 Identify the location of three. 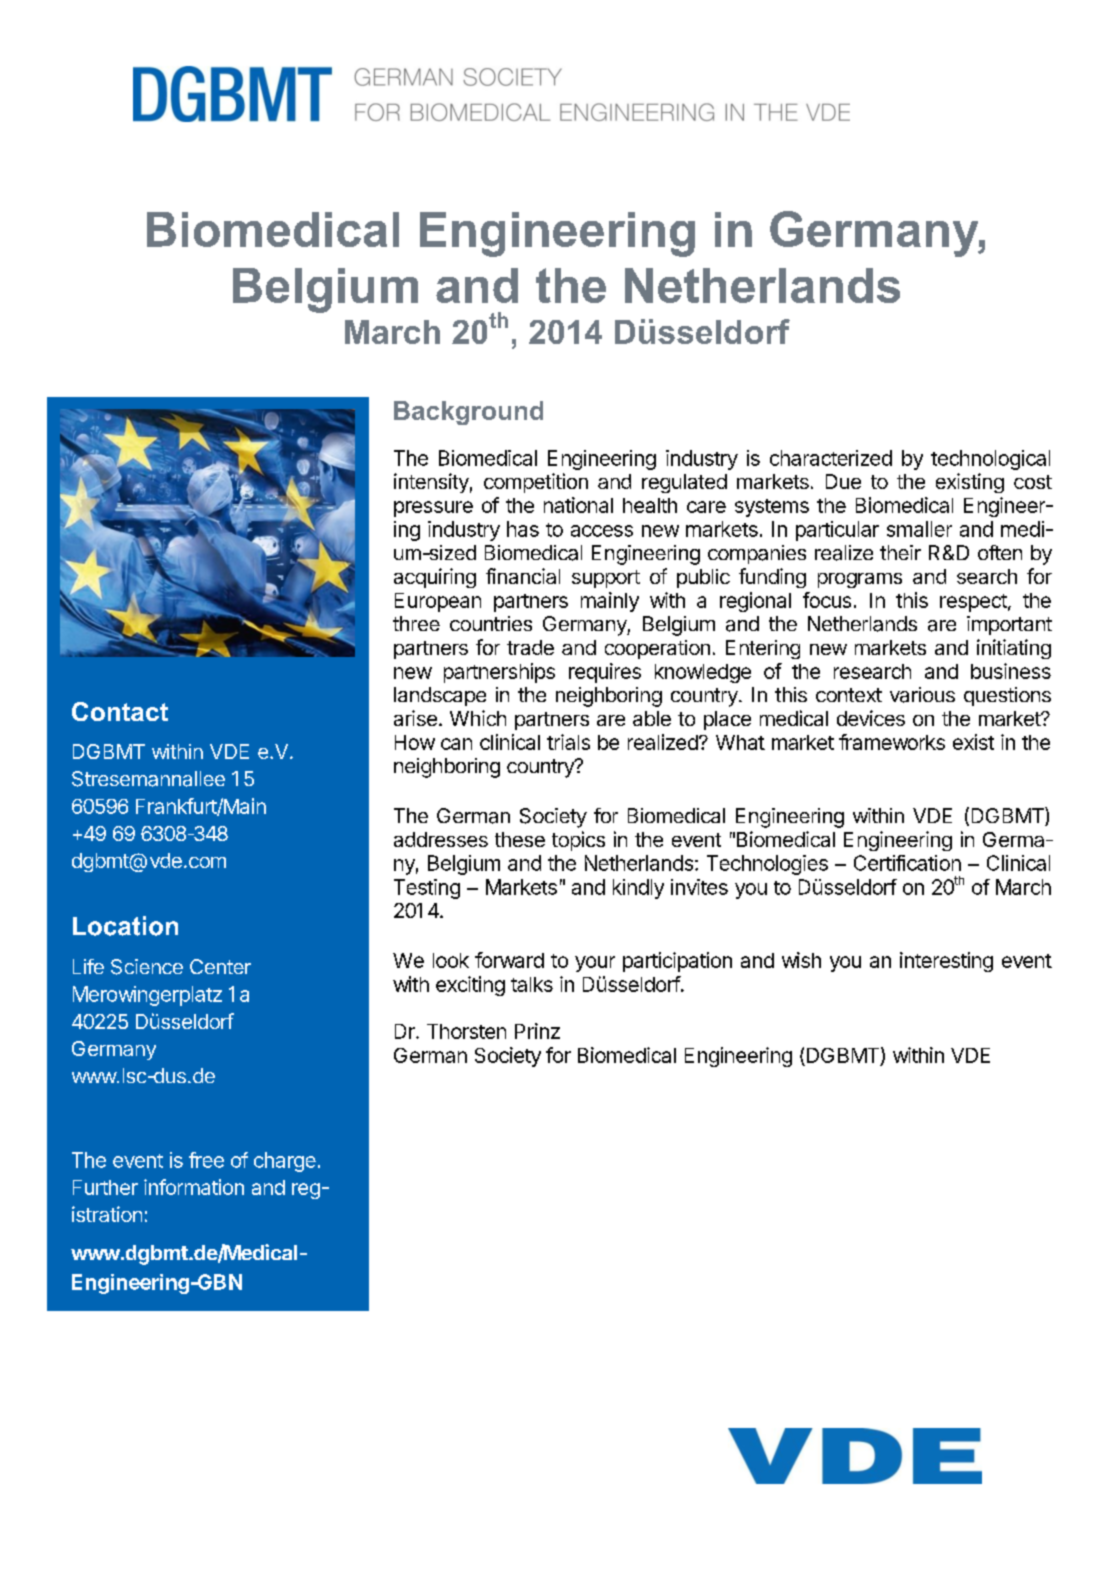
(416, 623).
